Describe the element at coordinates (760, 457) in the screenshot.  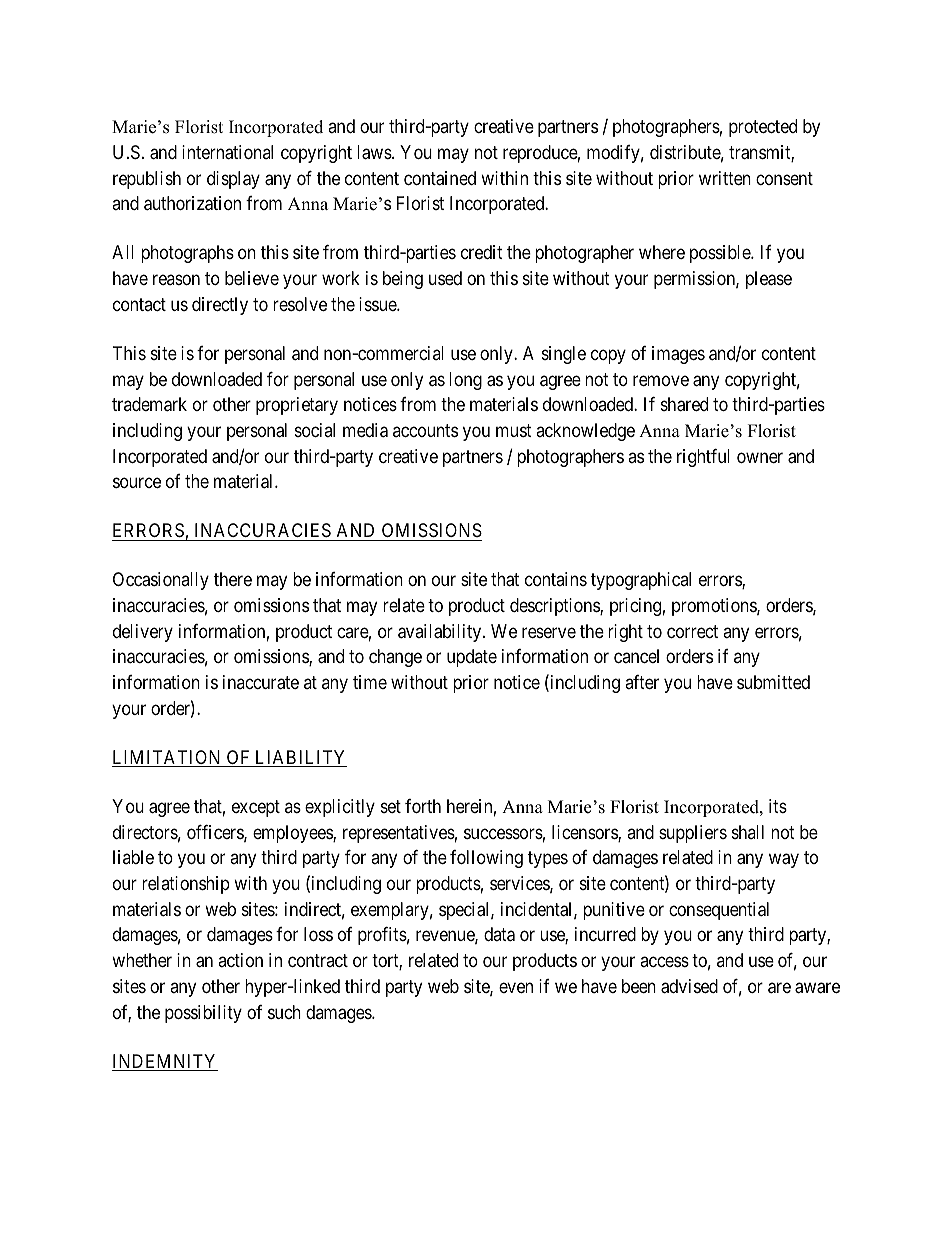
I see `owner` at that location.
